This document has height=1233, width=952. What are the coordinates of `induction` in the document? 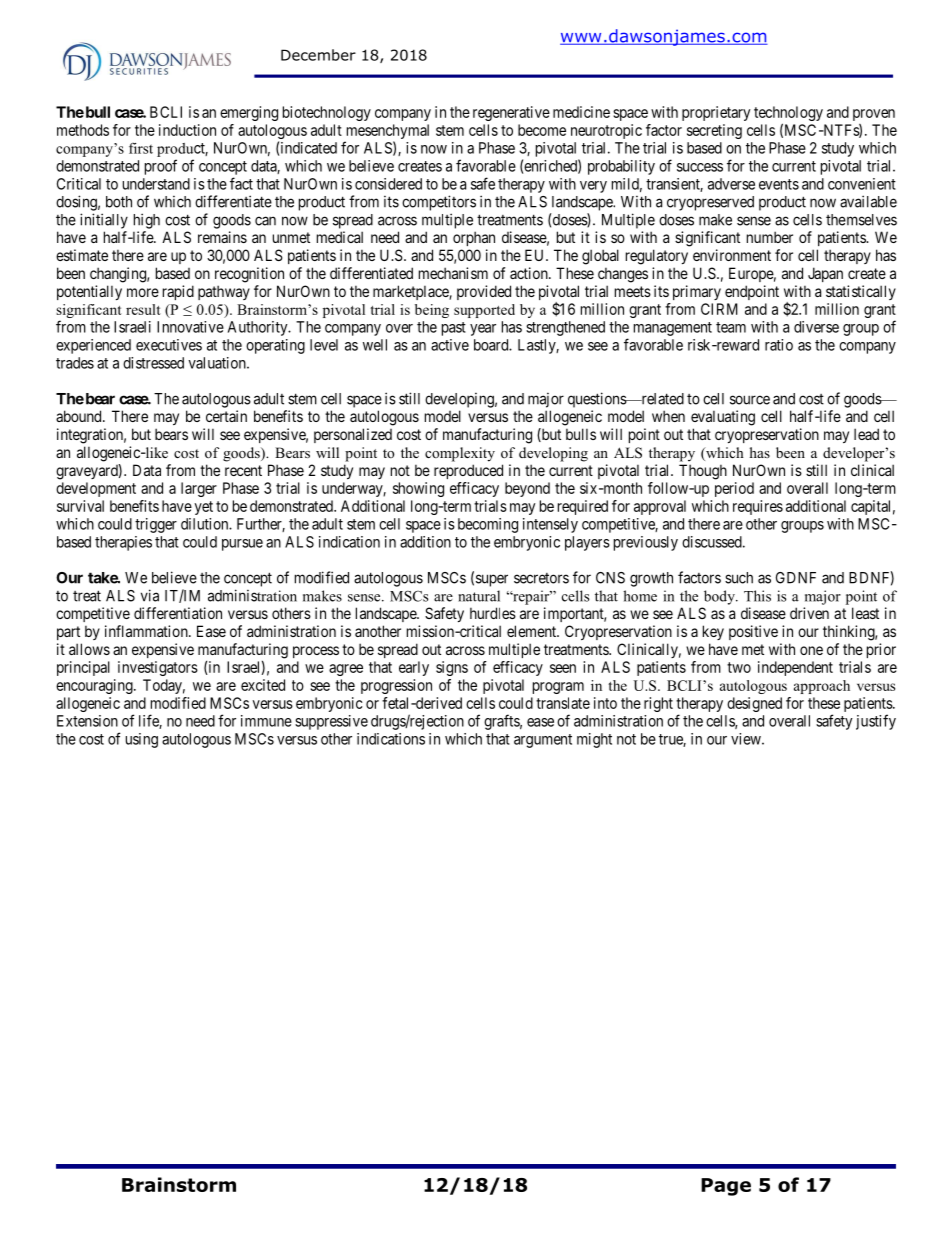 It's located at (187, 130).
